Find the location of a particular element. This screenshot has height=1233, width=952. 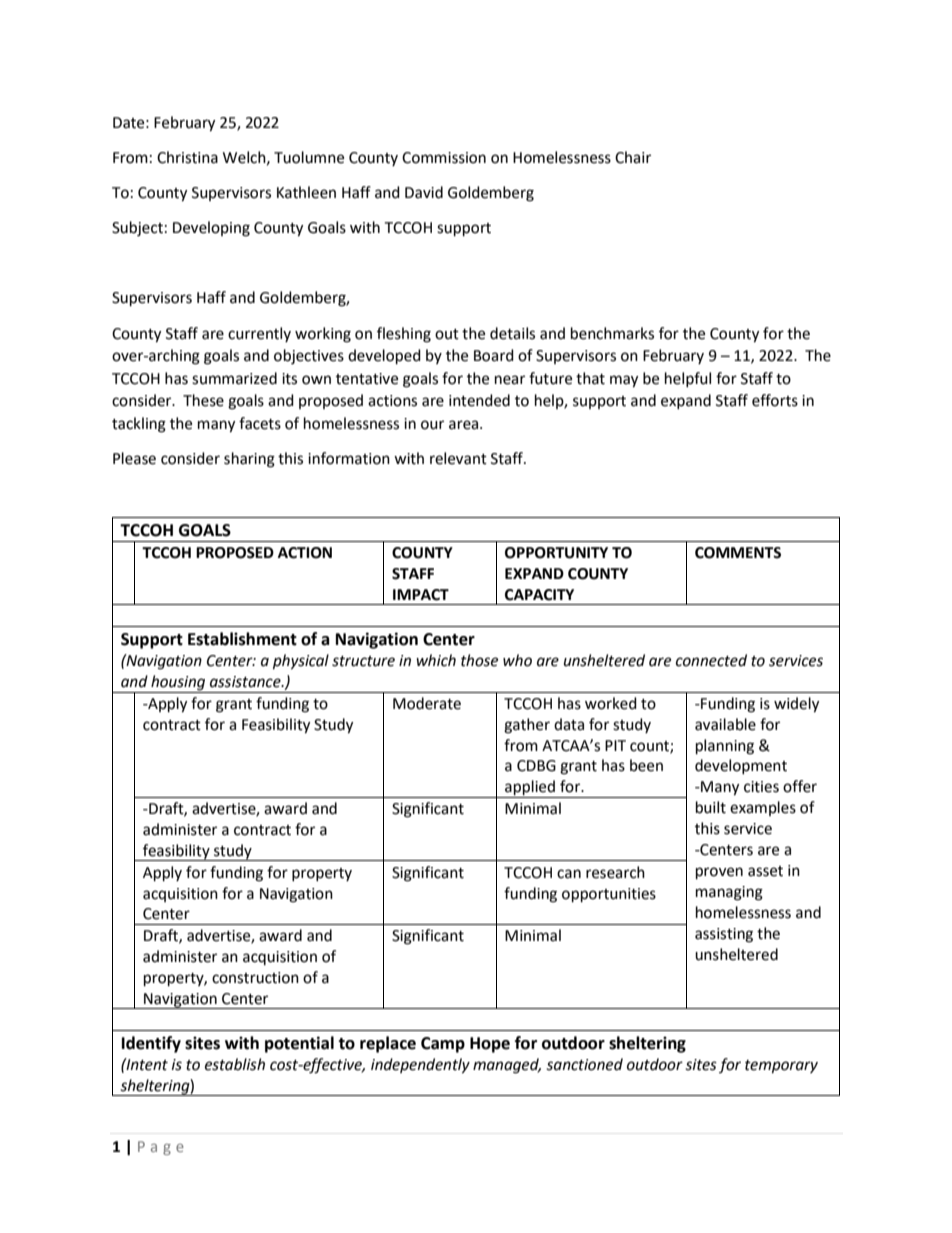

IMPACT is located at coordinates (421, 595).
